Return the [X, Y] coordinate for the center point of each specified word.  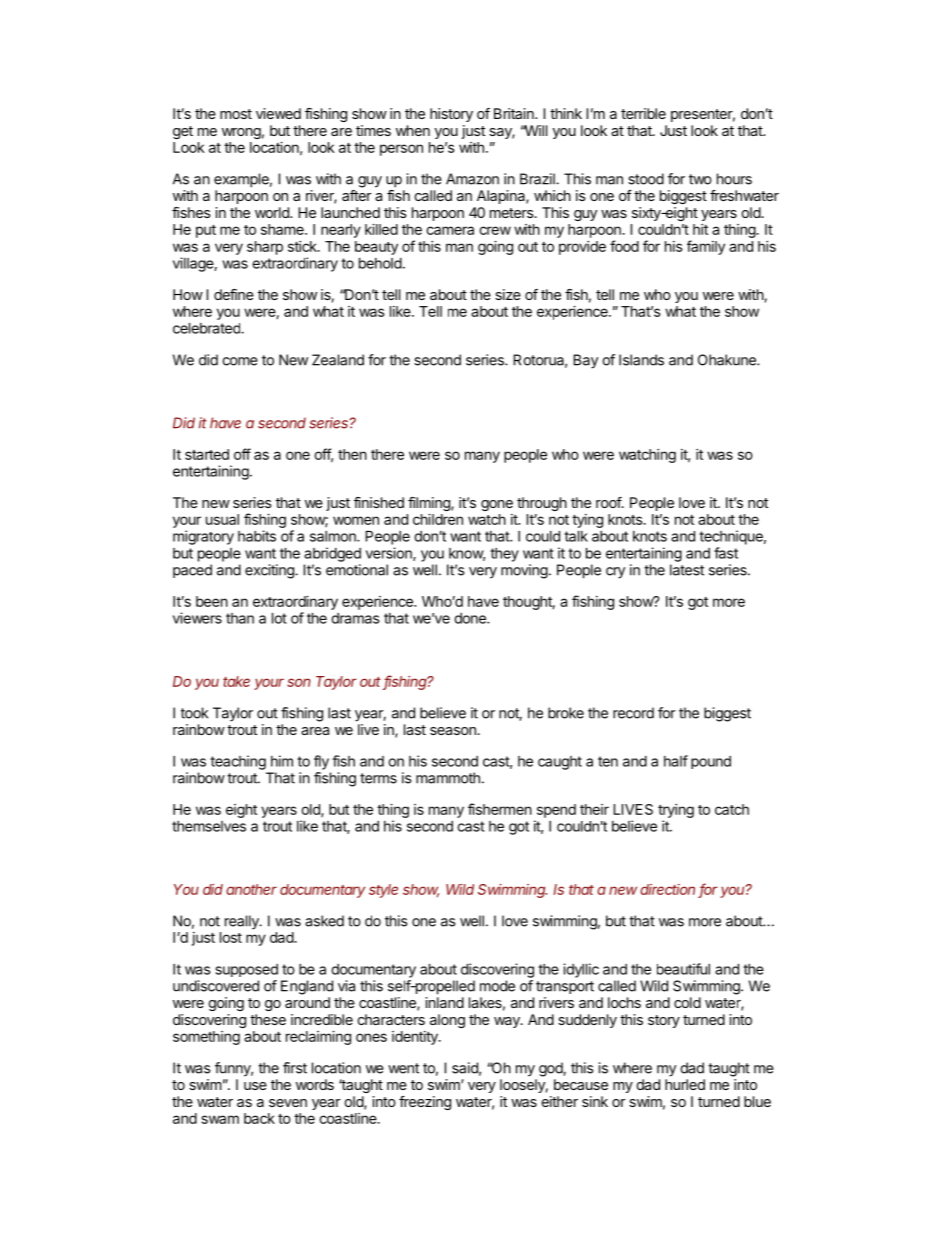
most [236, 114]
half [676, 761]
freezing [425, 1103]
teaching [238, 762]
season [453, 731]
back [259, 1118]
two [700, 179]
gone [497, 505]
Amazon [472, 179]
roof [609, 502]
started [207, 454]
